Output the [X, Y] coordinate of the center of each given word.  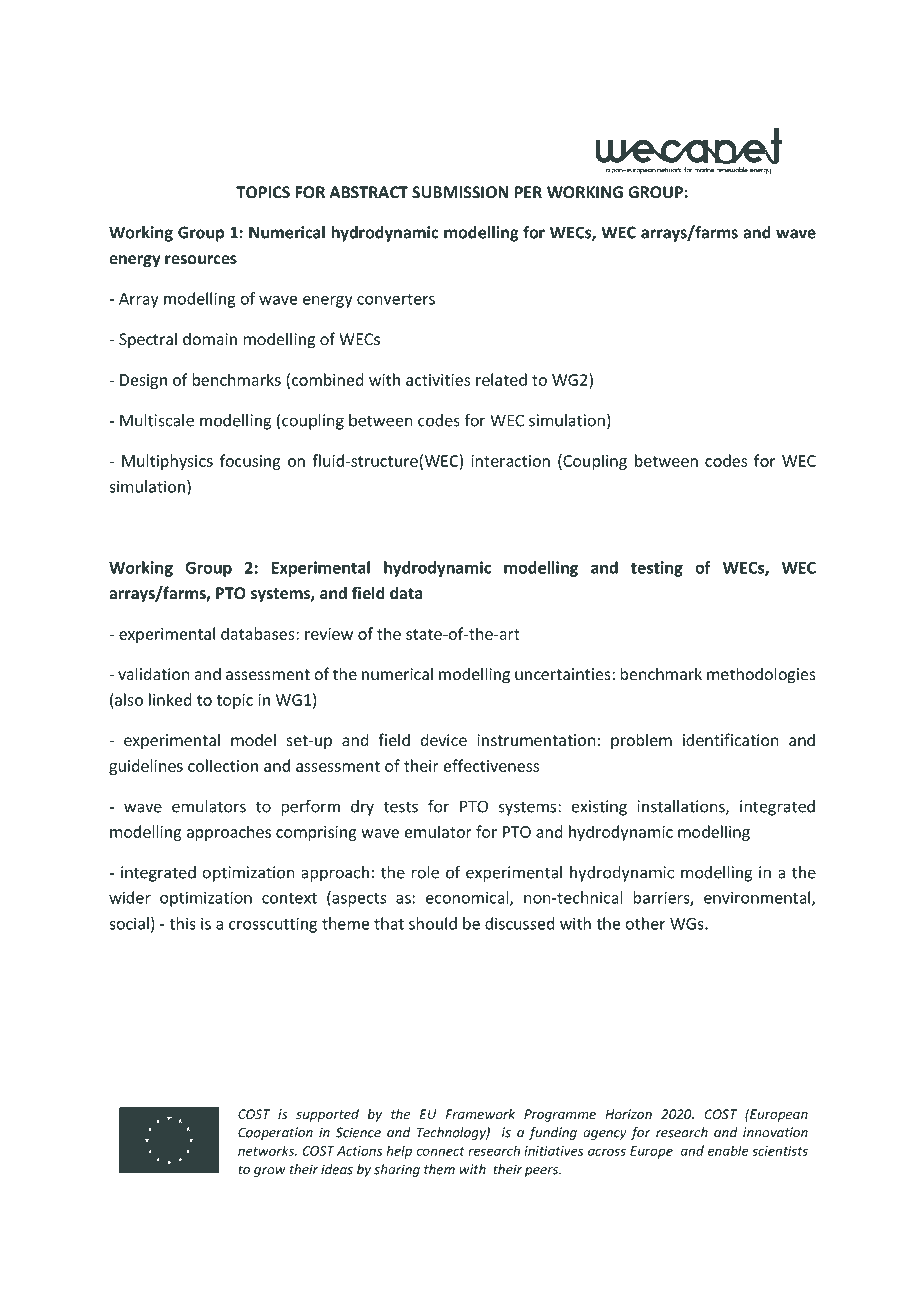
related [501, 379]
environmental [758, 898]
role [425, 872]
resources [201, 260]
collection [223, 765]
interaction [510, 461]
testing [657, 569]
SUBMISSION [460, 192]
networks [267, 1150]
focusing [250, 462]
